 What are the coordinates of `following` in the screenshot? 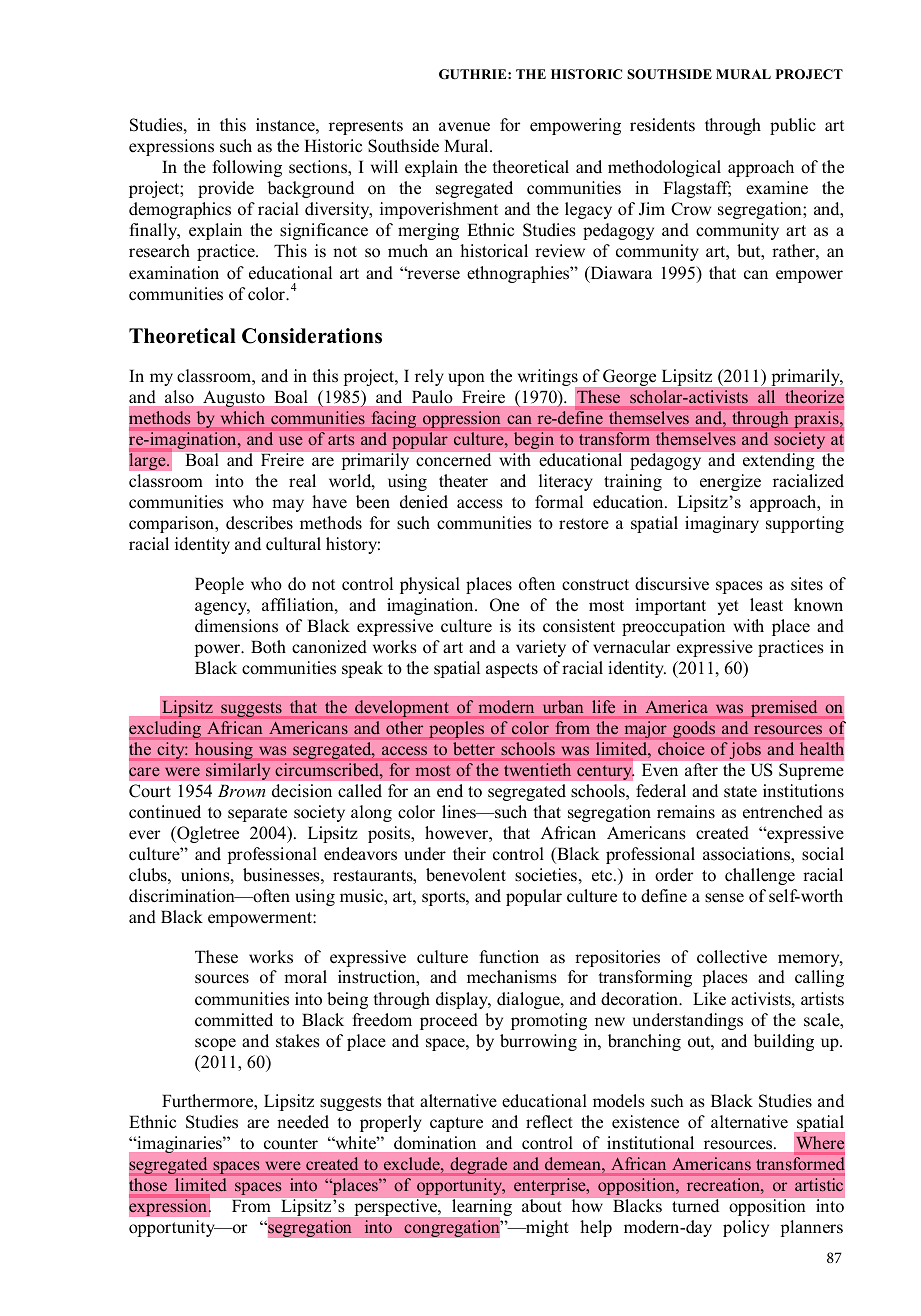 It's located at (247, 168).
